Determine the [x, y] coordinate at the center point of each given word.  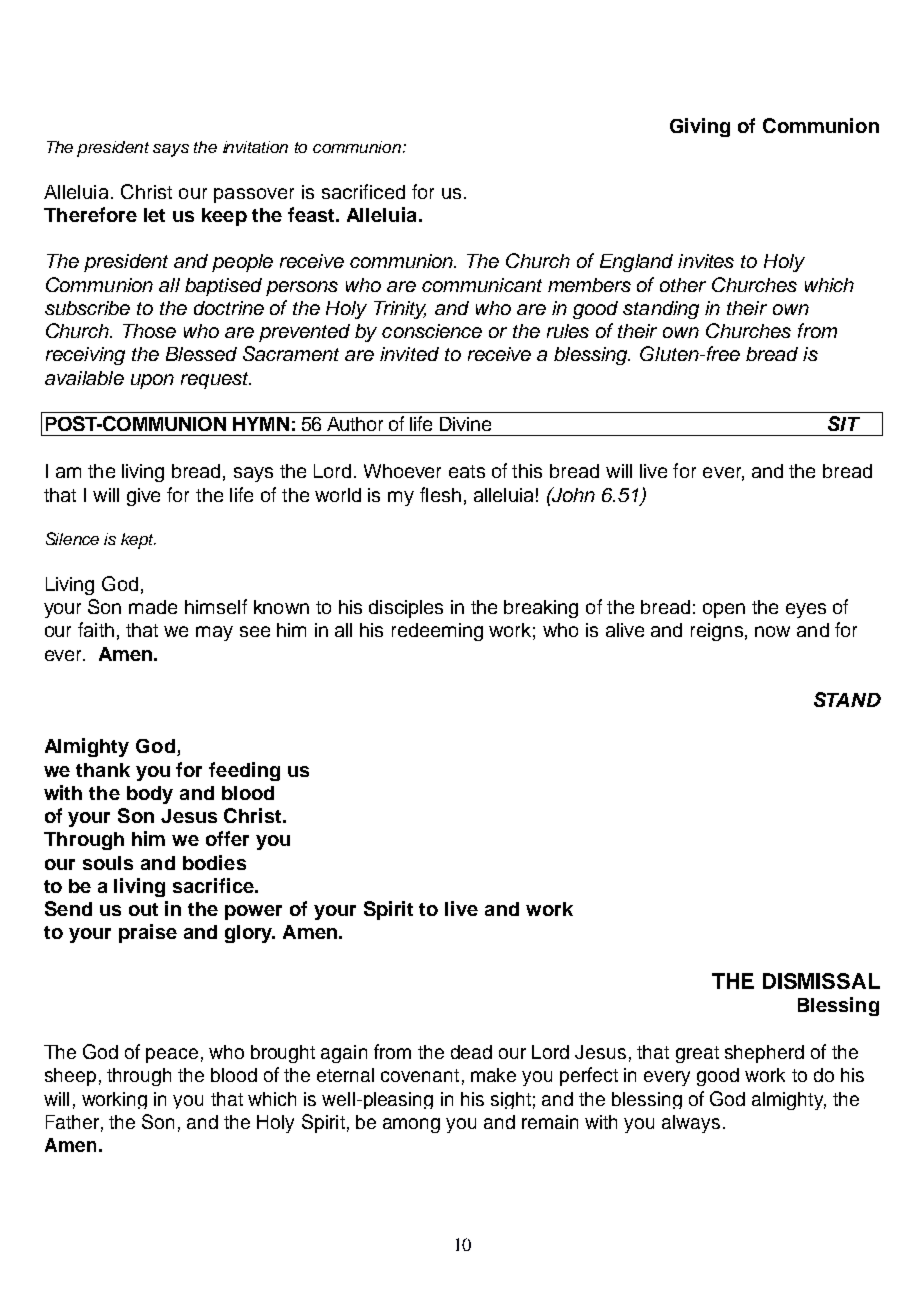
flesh [440, 494]
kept [138, 541]
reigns [717, 632]
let [154, 215]
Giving [700, 127]
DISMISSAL [821, 981]
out [143, 909]
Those [149, 331]
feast [312, 214]
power [253, 912]
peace [172, 1055]
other [683, 285]
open [724, 610]
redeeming [437, 632]
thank [103, 770]
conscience [432, 331]
